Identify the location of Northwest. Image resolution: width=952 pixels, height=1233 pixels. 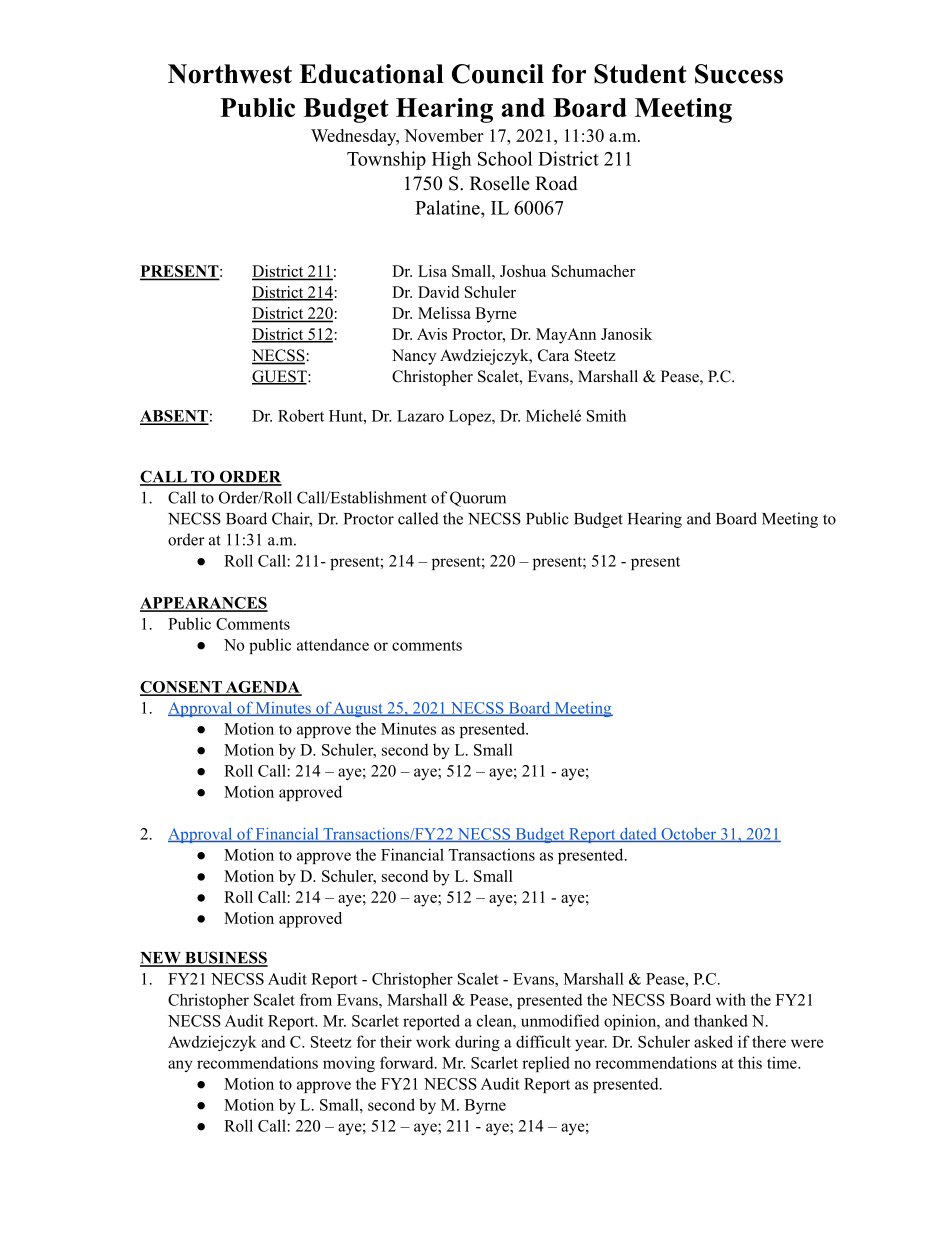
(230, 74).
